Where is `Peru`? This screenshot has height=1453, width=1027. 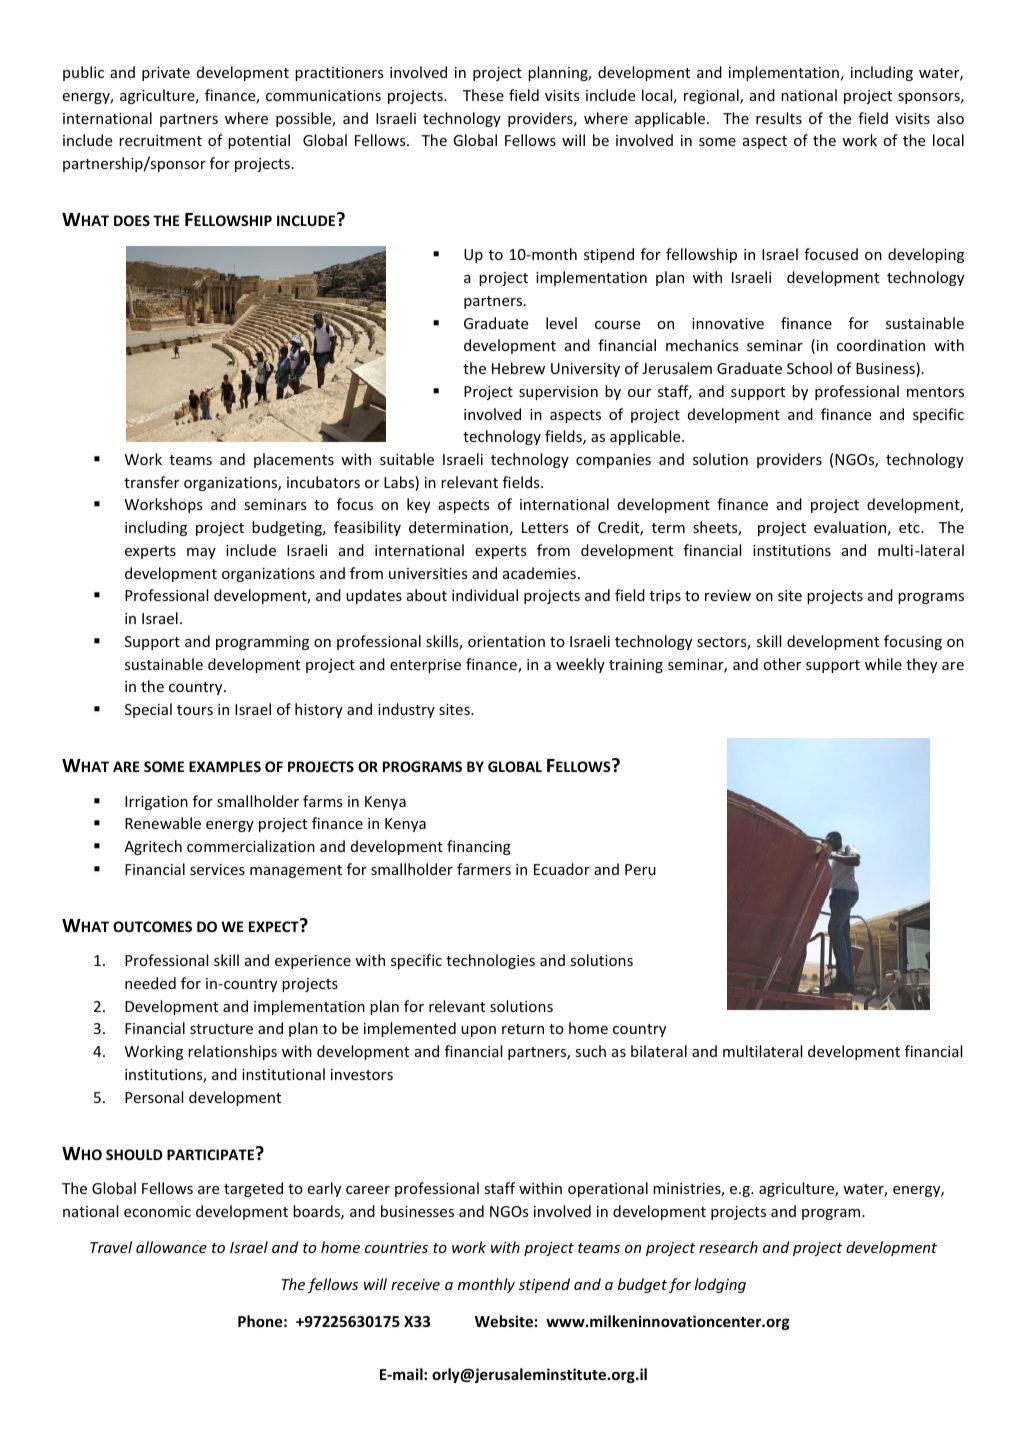 Peru is located at coordinates (640, 869).
